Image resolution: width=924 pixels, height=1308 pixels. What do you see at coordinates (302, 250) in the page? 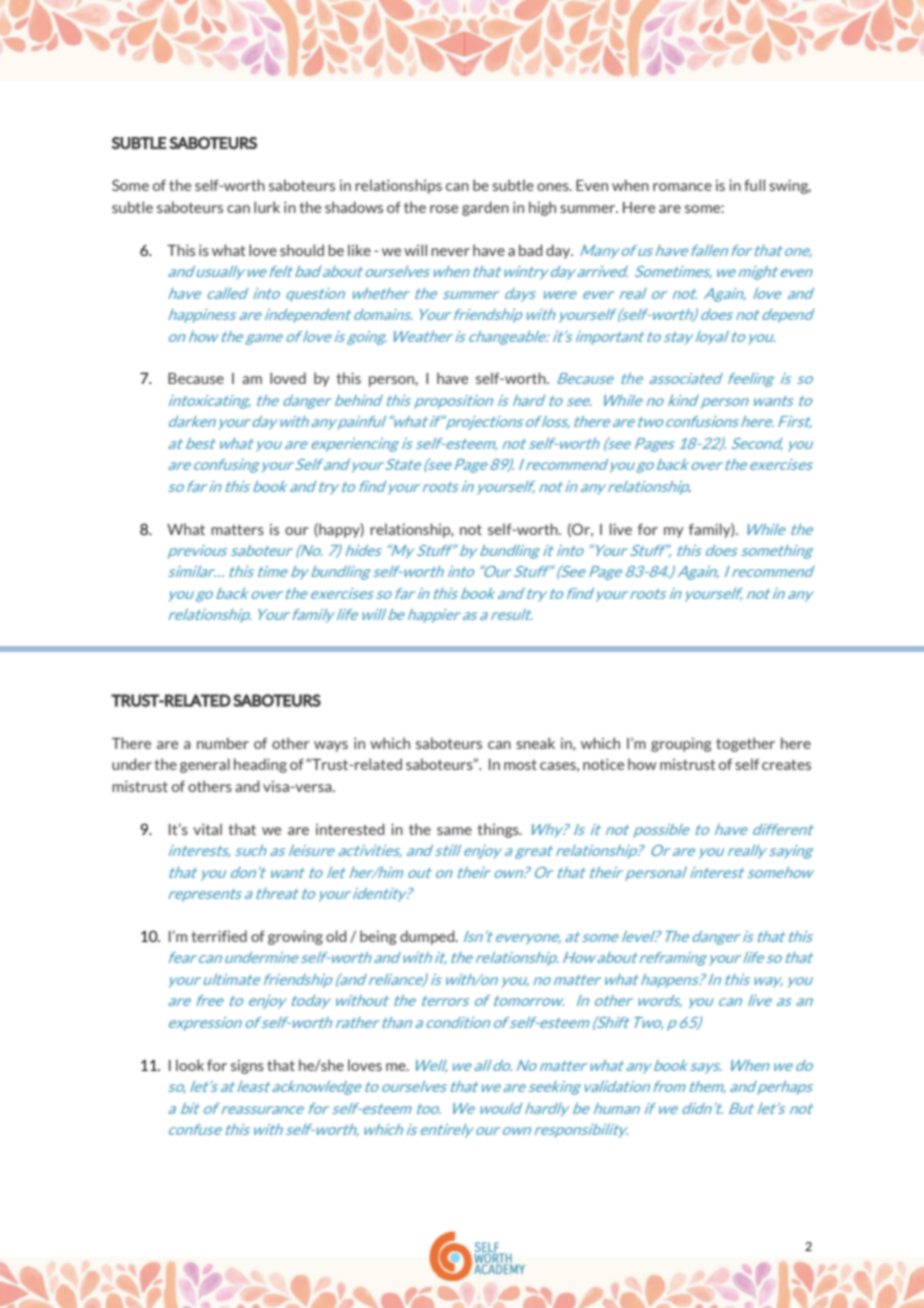
I see `should` at bounding box center [302, 250].
